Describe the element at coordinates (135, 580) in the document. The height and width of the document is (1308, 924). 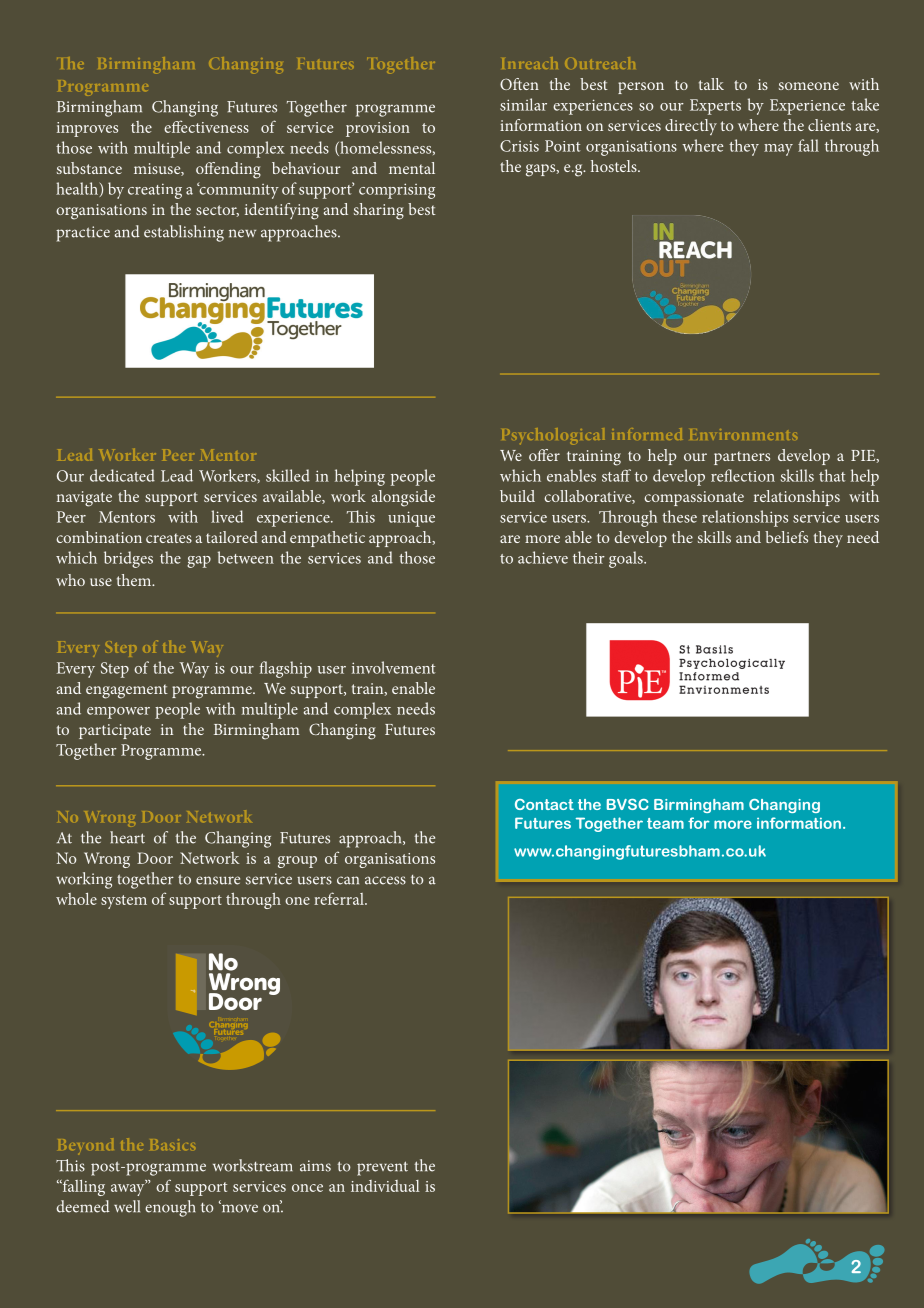
I see `them` at that location.
